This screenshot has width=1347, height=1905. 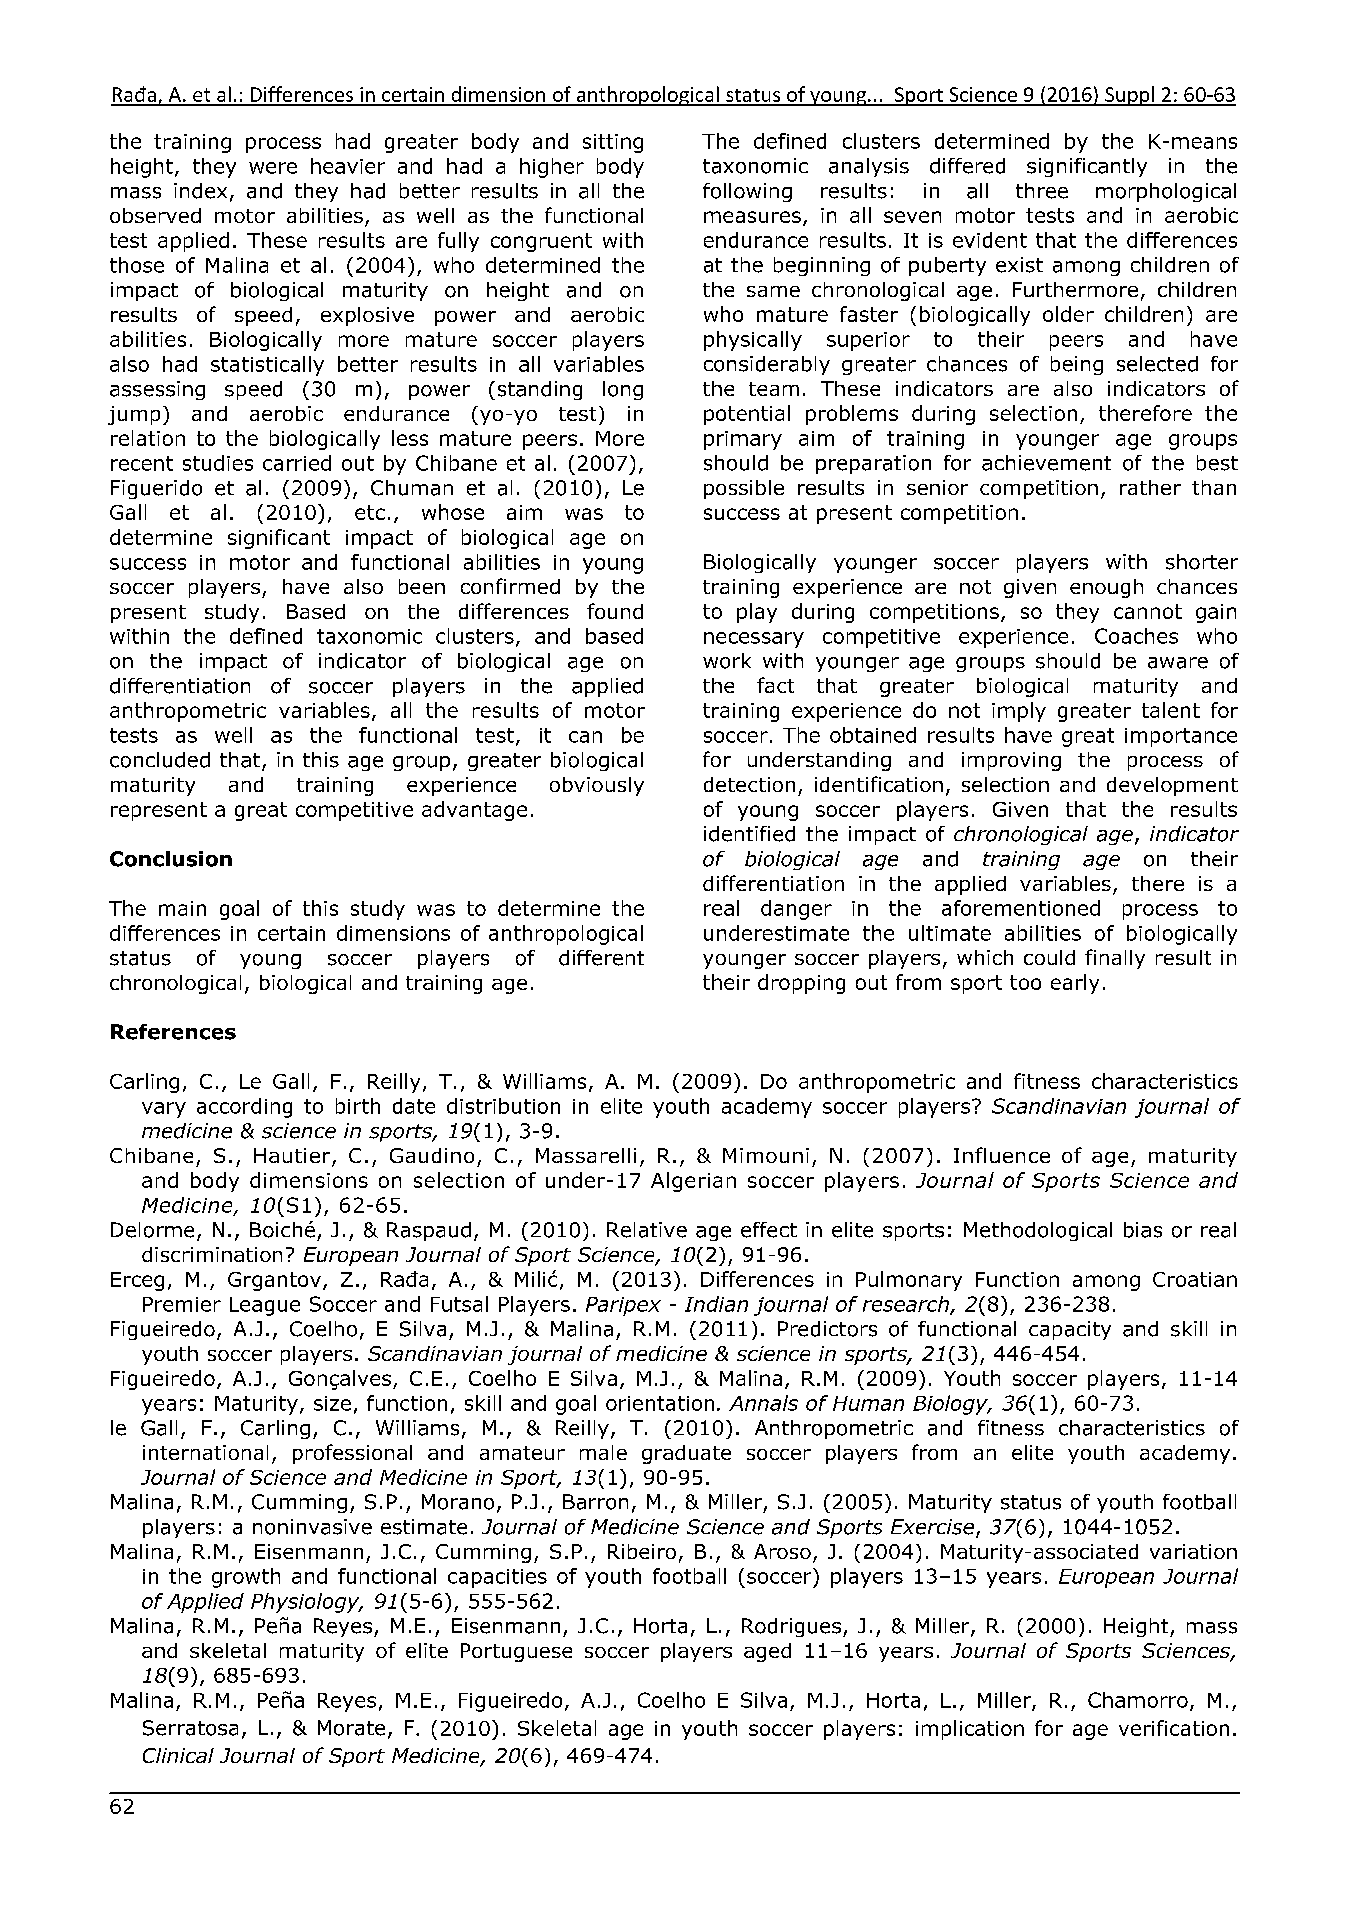 What do you see at coordinates (178, 1755) in the screenshot?
I see `Clinical` at bounding box center [178, 1755].
